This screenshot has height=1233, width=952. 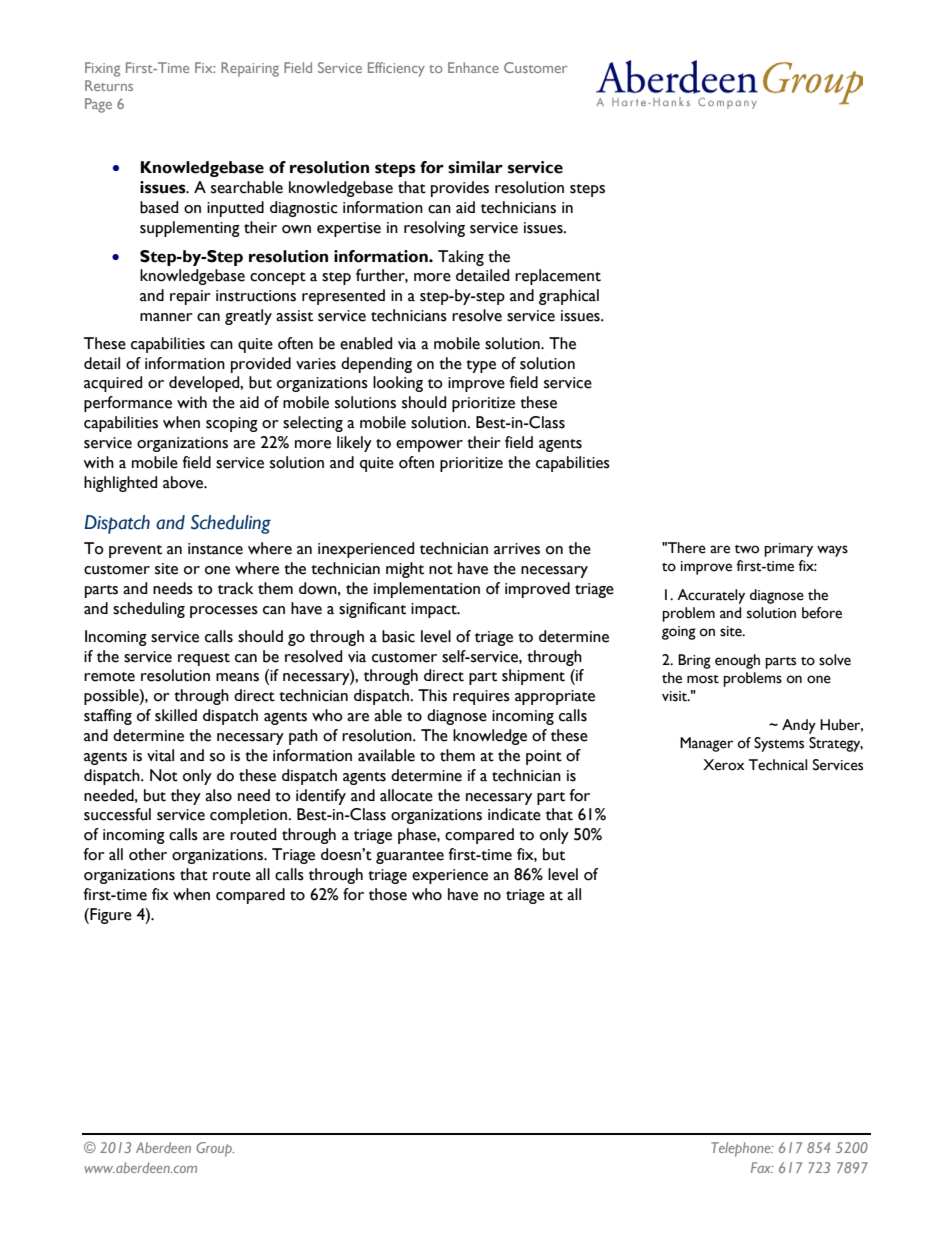 What do you see at coordinates (215, 1149) in the screenshot?
I see `Group` at bounding box center [215, 1149].
